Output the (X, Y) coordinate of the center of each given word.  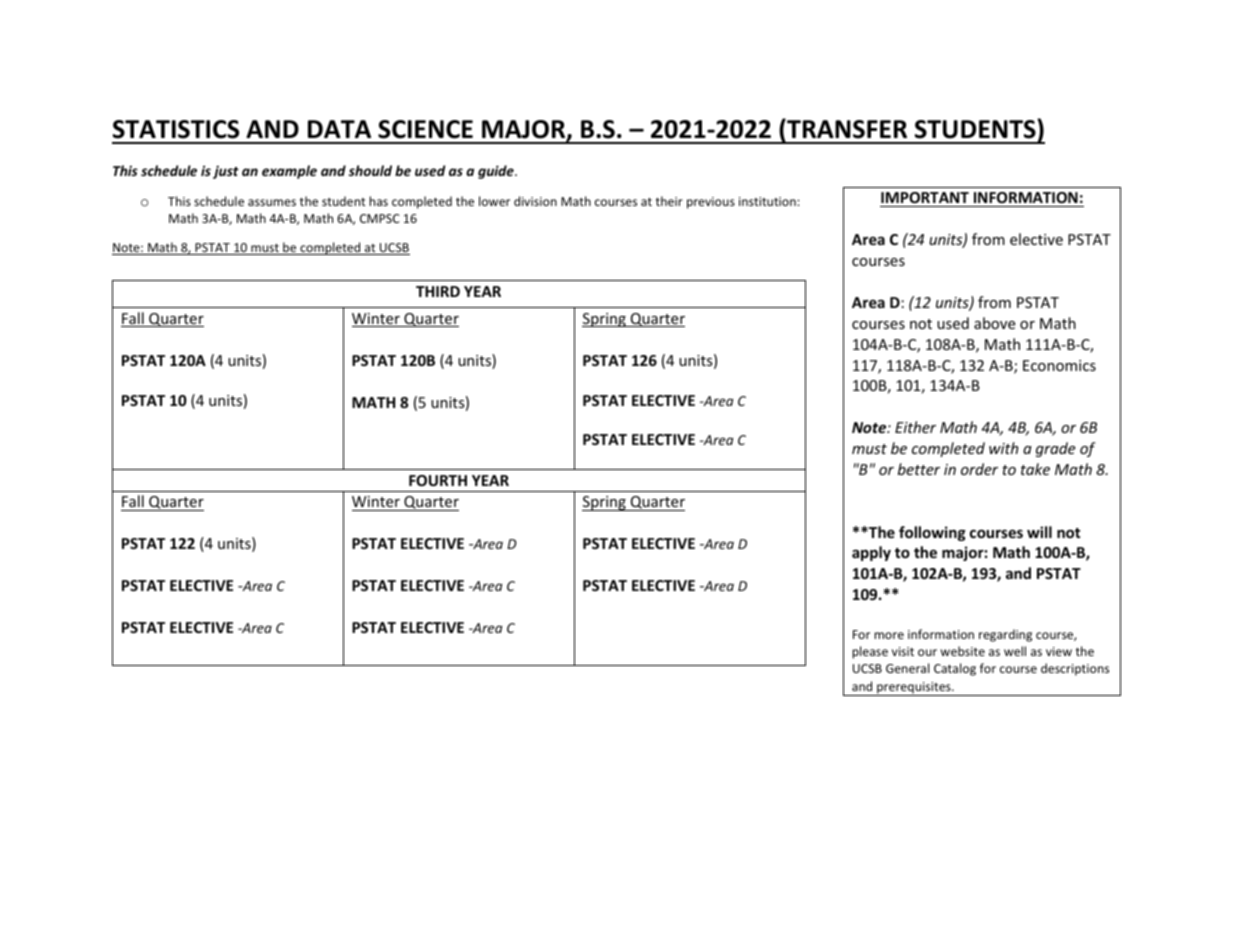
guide (497, 172)
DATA (339, 129)
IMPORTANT (925, 197)
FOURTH (438, 480)
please (870, 652)
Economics (1059, 365)
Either (915, 427)
